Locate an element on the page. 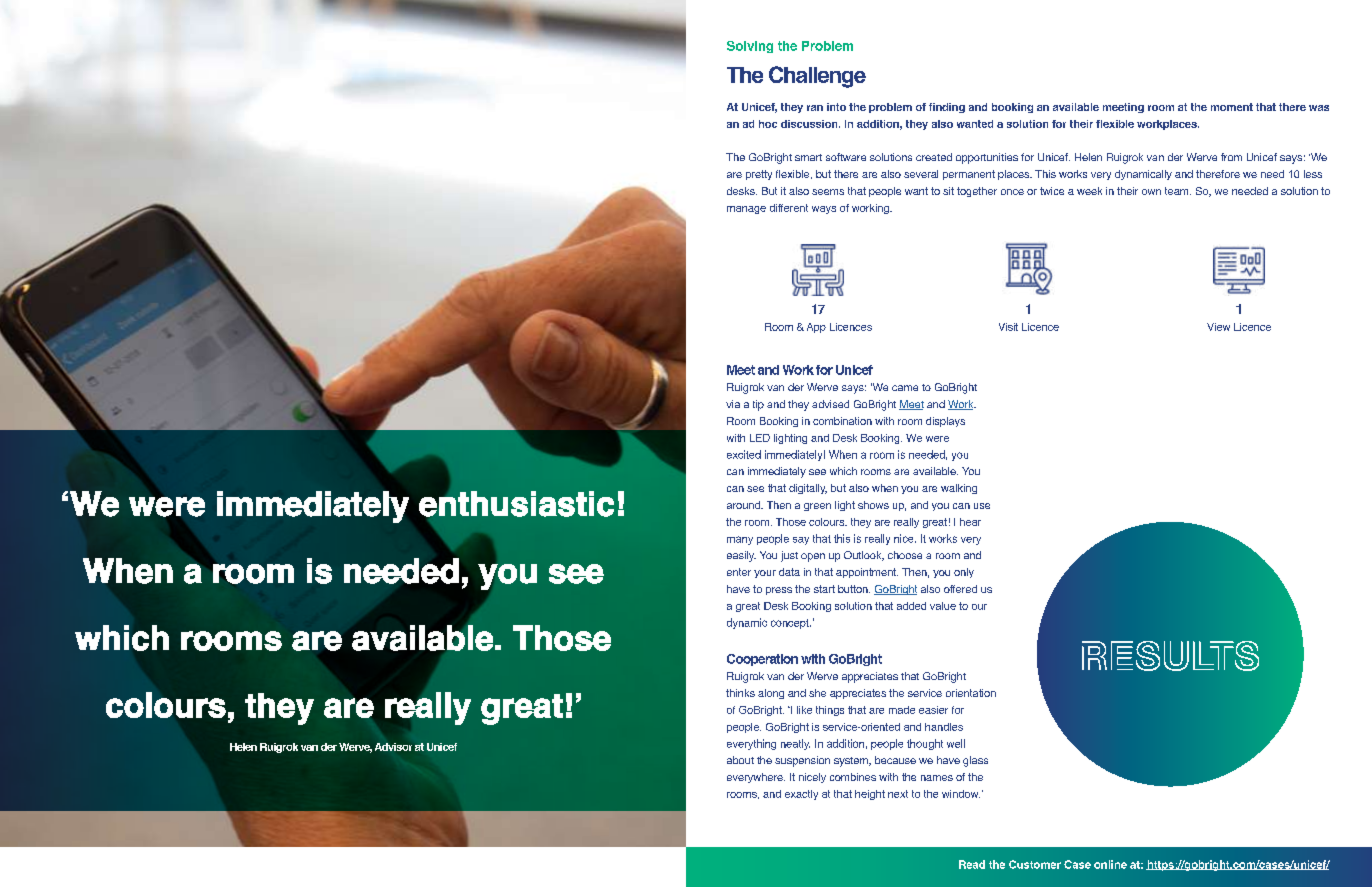 This document has height=887, width=1372. Challenge is located at coordinates (817, 77).
